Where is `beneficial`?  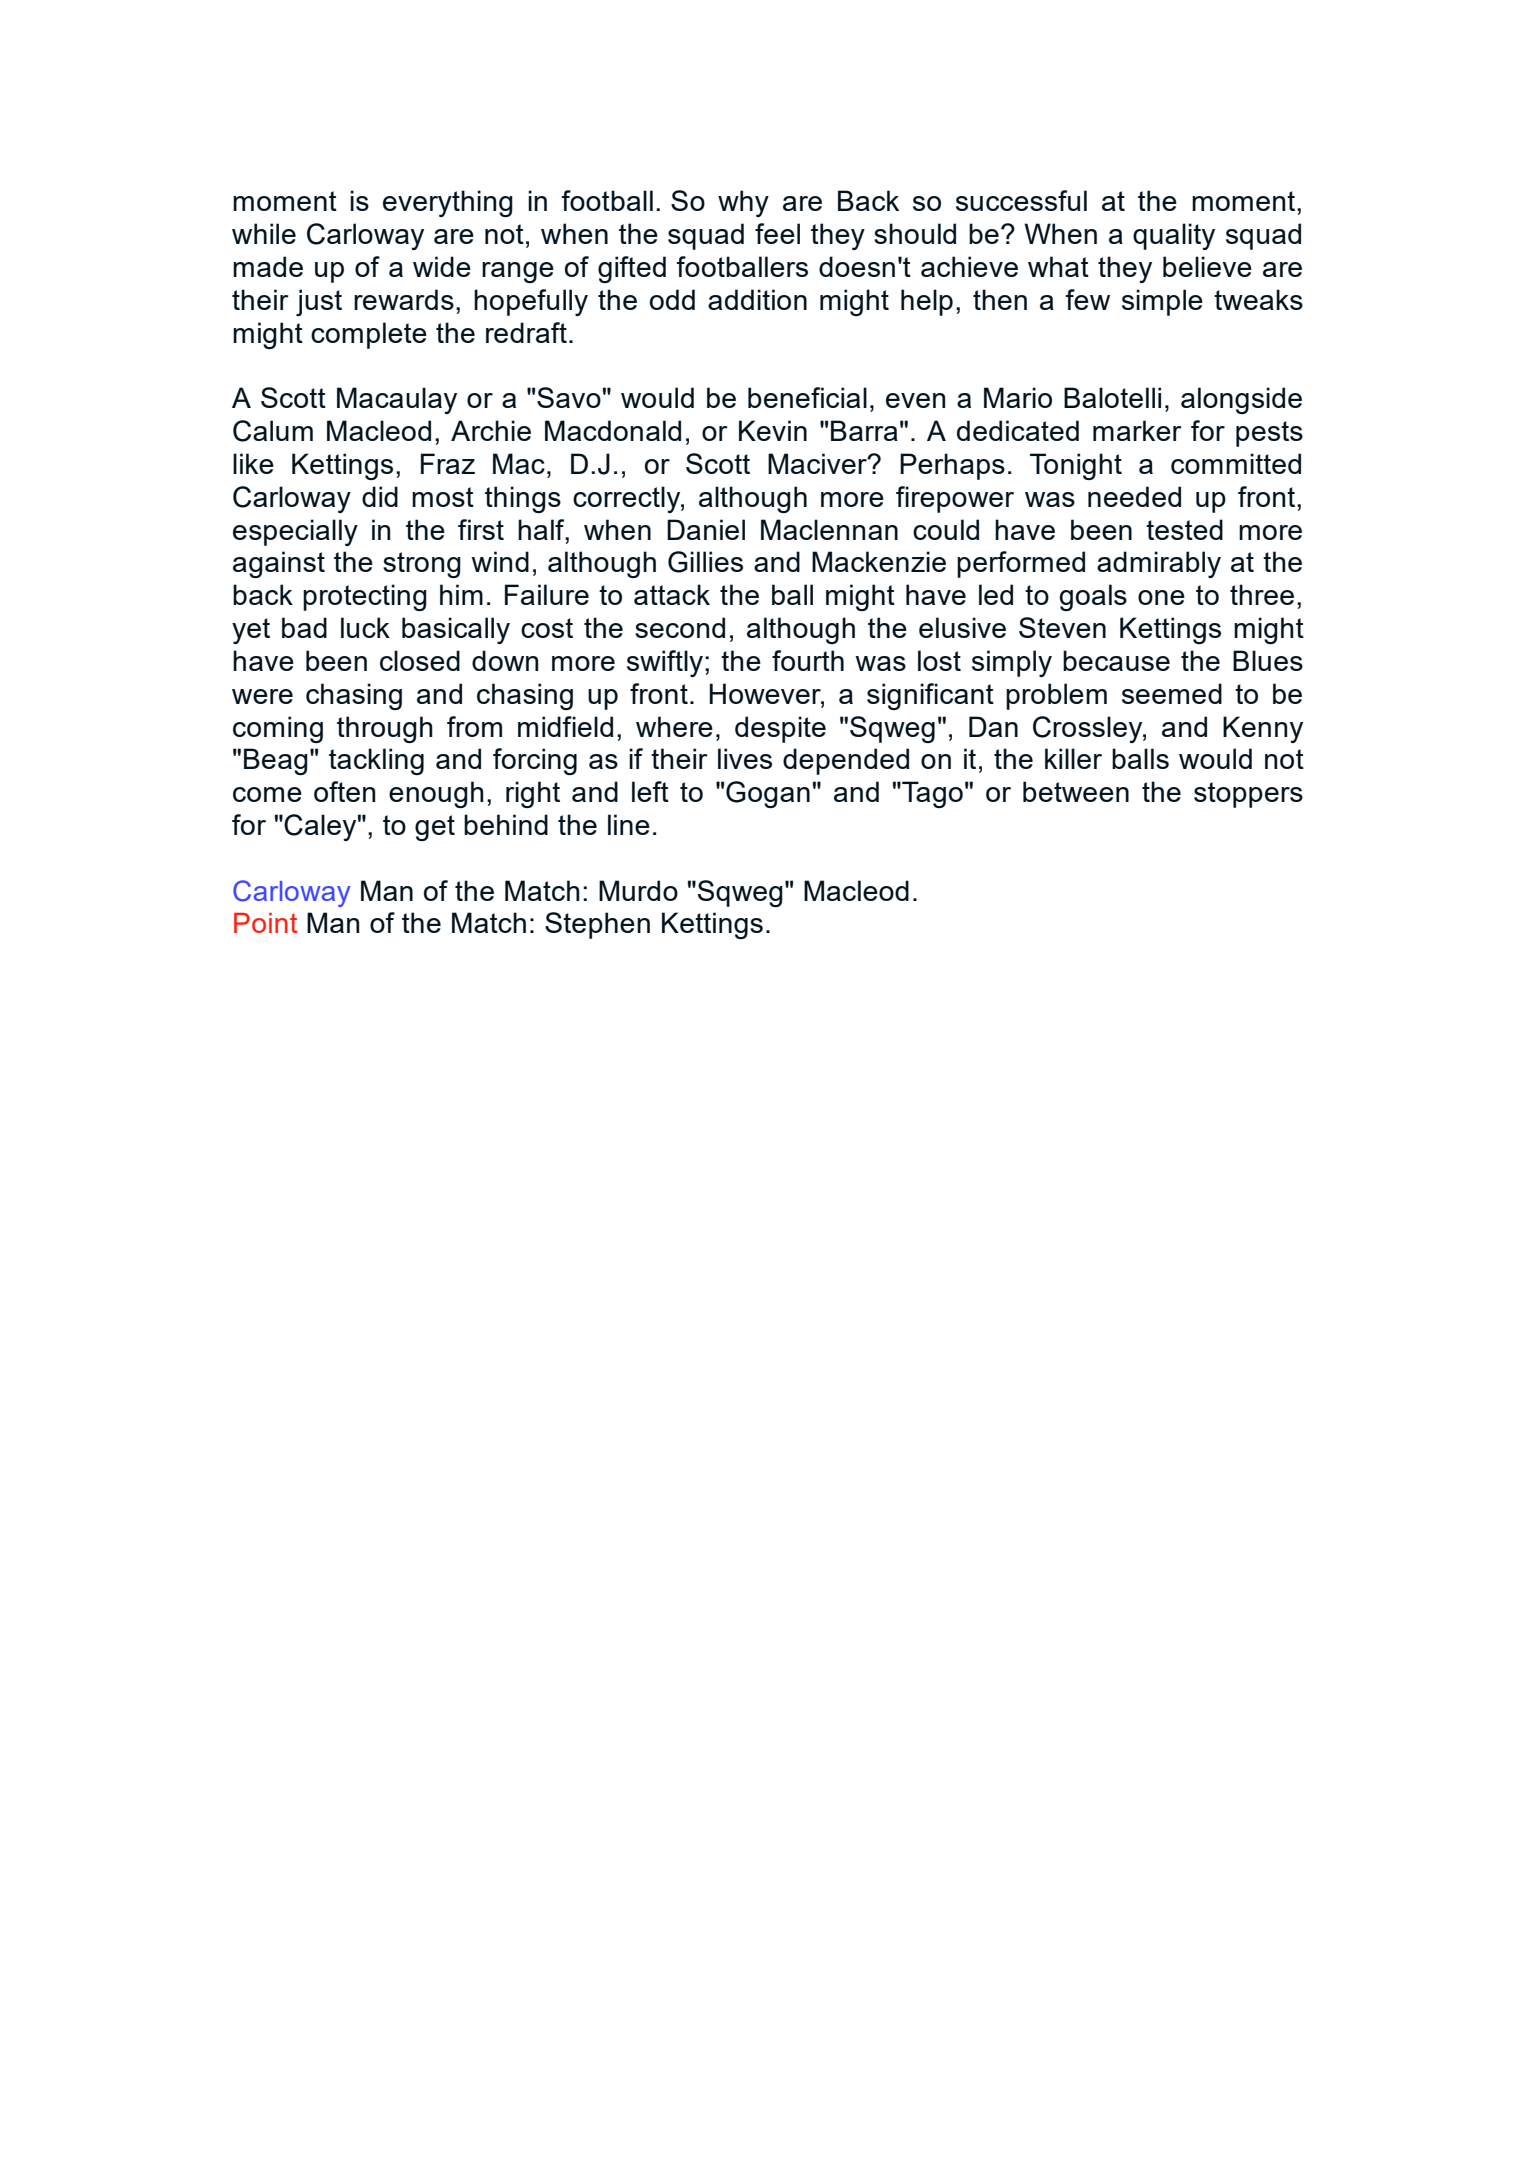 beneficial is located at coordinates (807, 397).
